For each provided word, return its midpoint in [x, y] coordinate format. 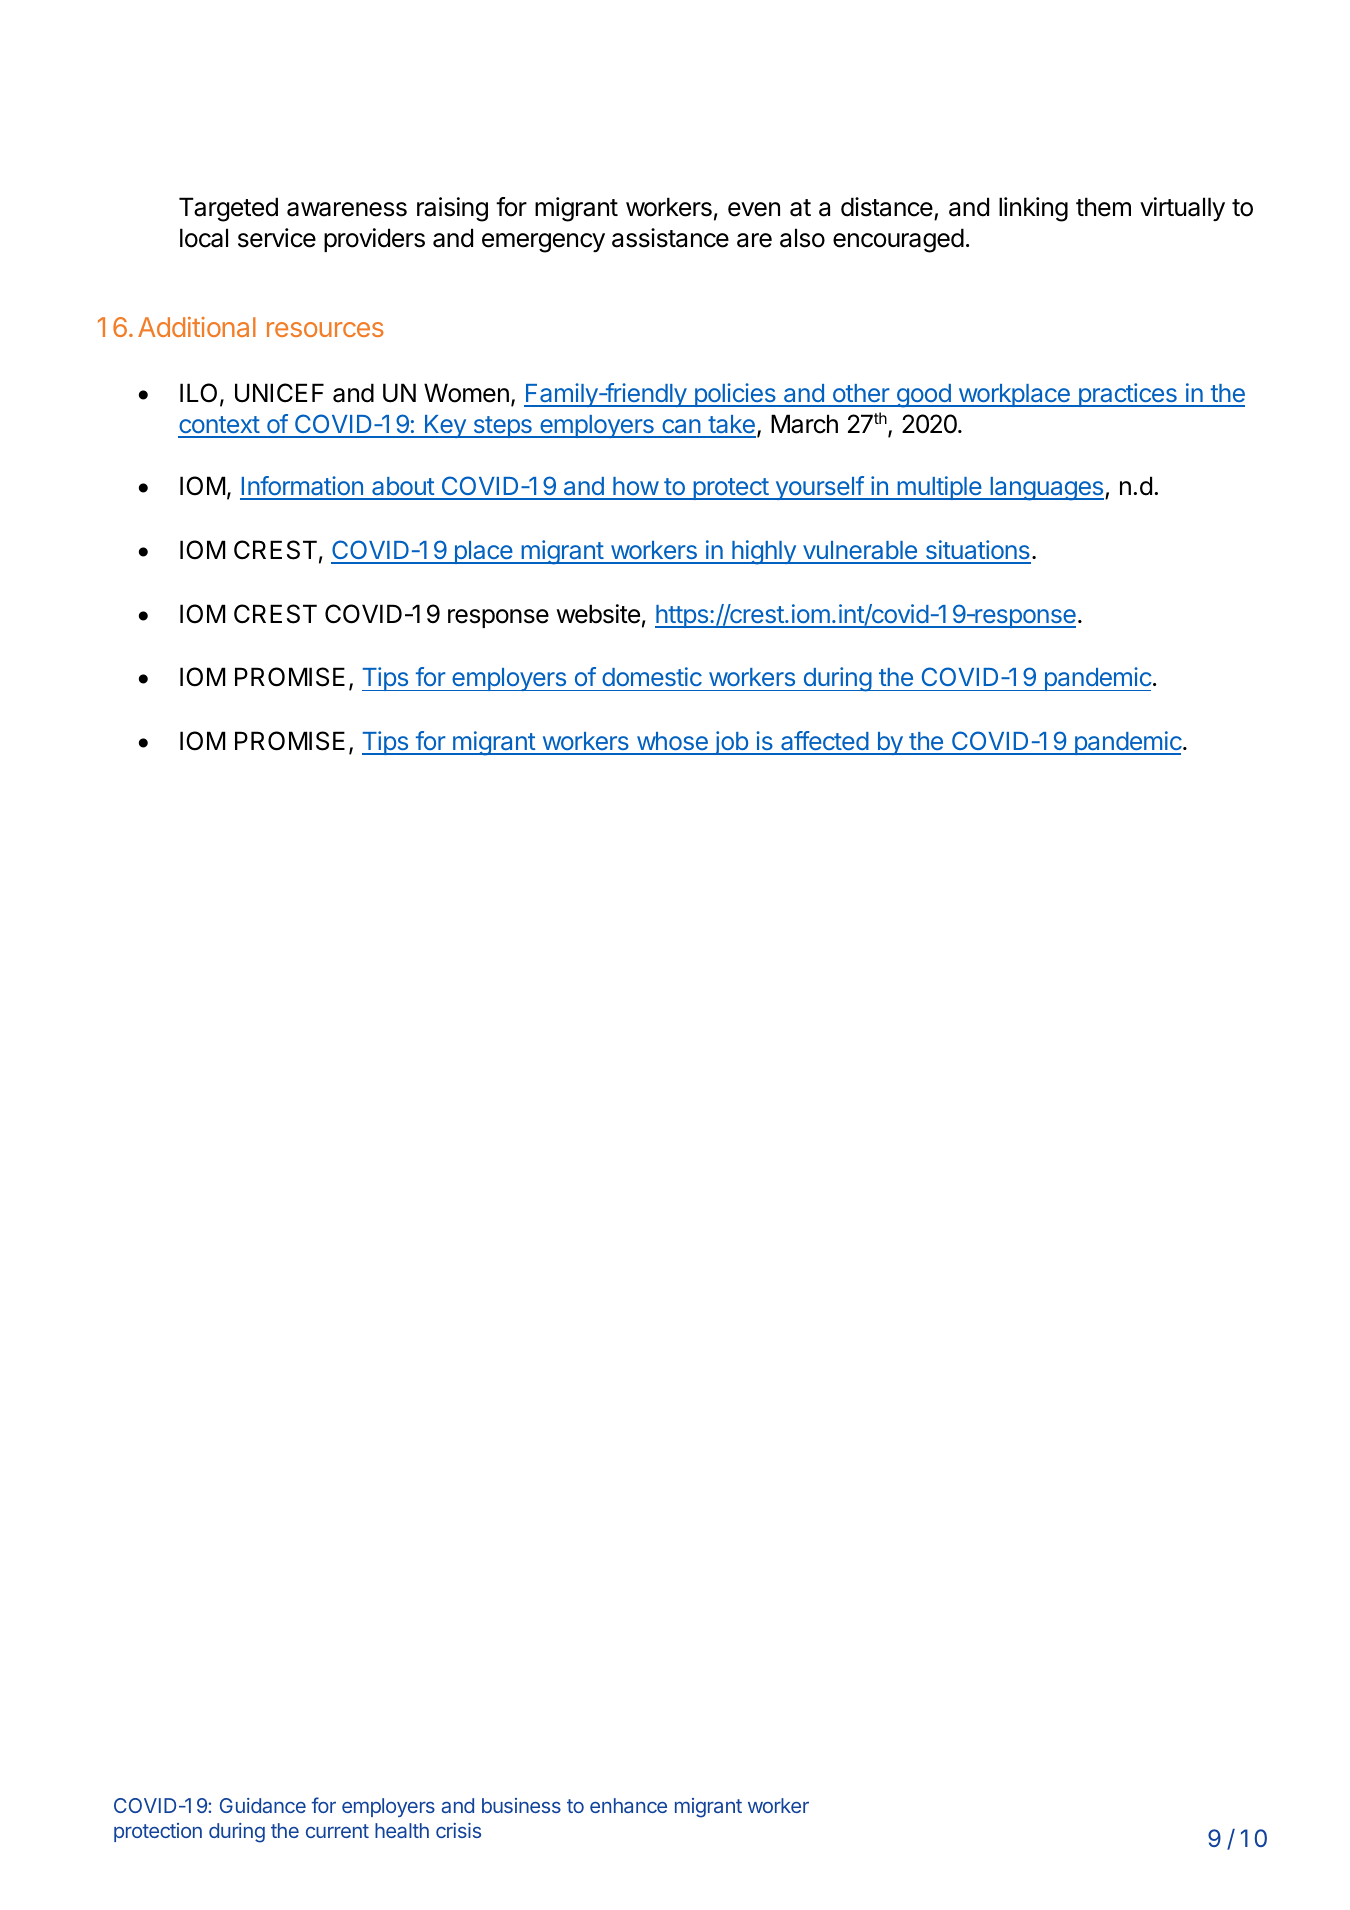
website [598, 614]
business [521, 1805]
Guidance [263, 1805]
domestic [652, 676]
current [337, 1831]
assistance [670, 238]
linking [1033, 209]
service [277, 238]
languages [1047, 489]
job [731, 743]
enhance [628, 1805]
